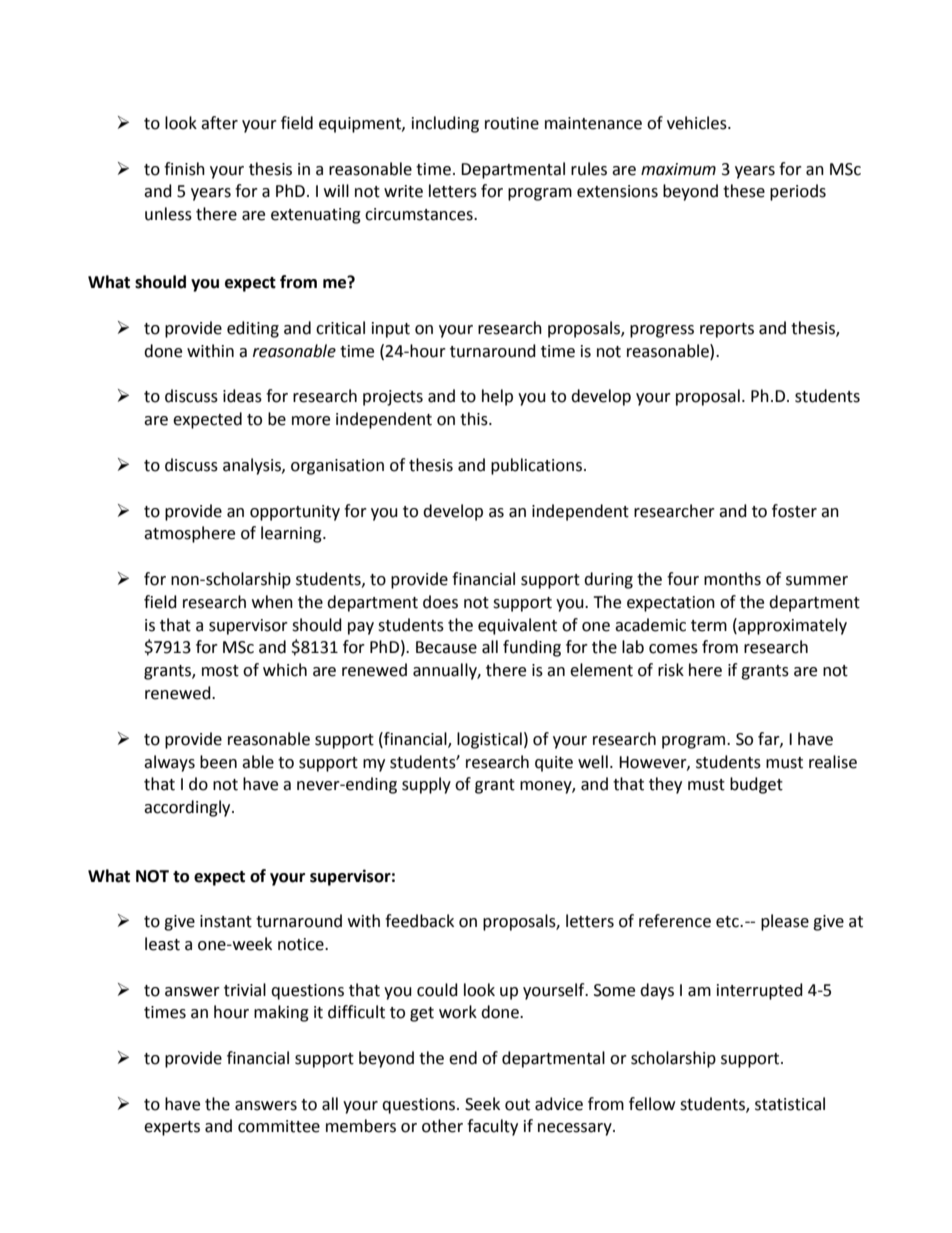 This page has height=1233, width=952. Describe the element at coordinates (794, 511) in the page. I see `foster` at that location.
